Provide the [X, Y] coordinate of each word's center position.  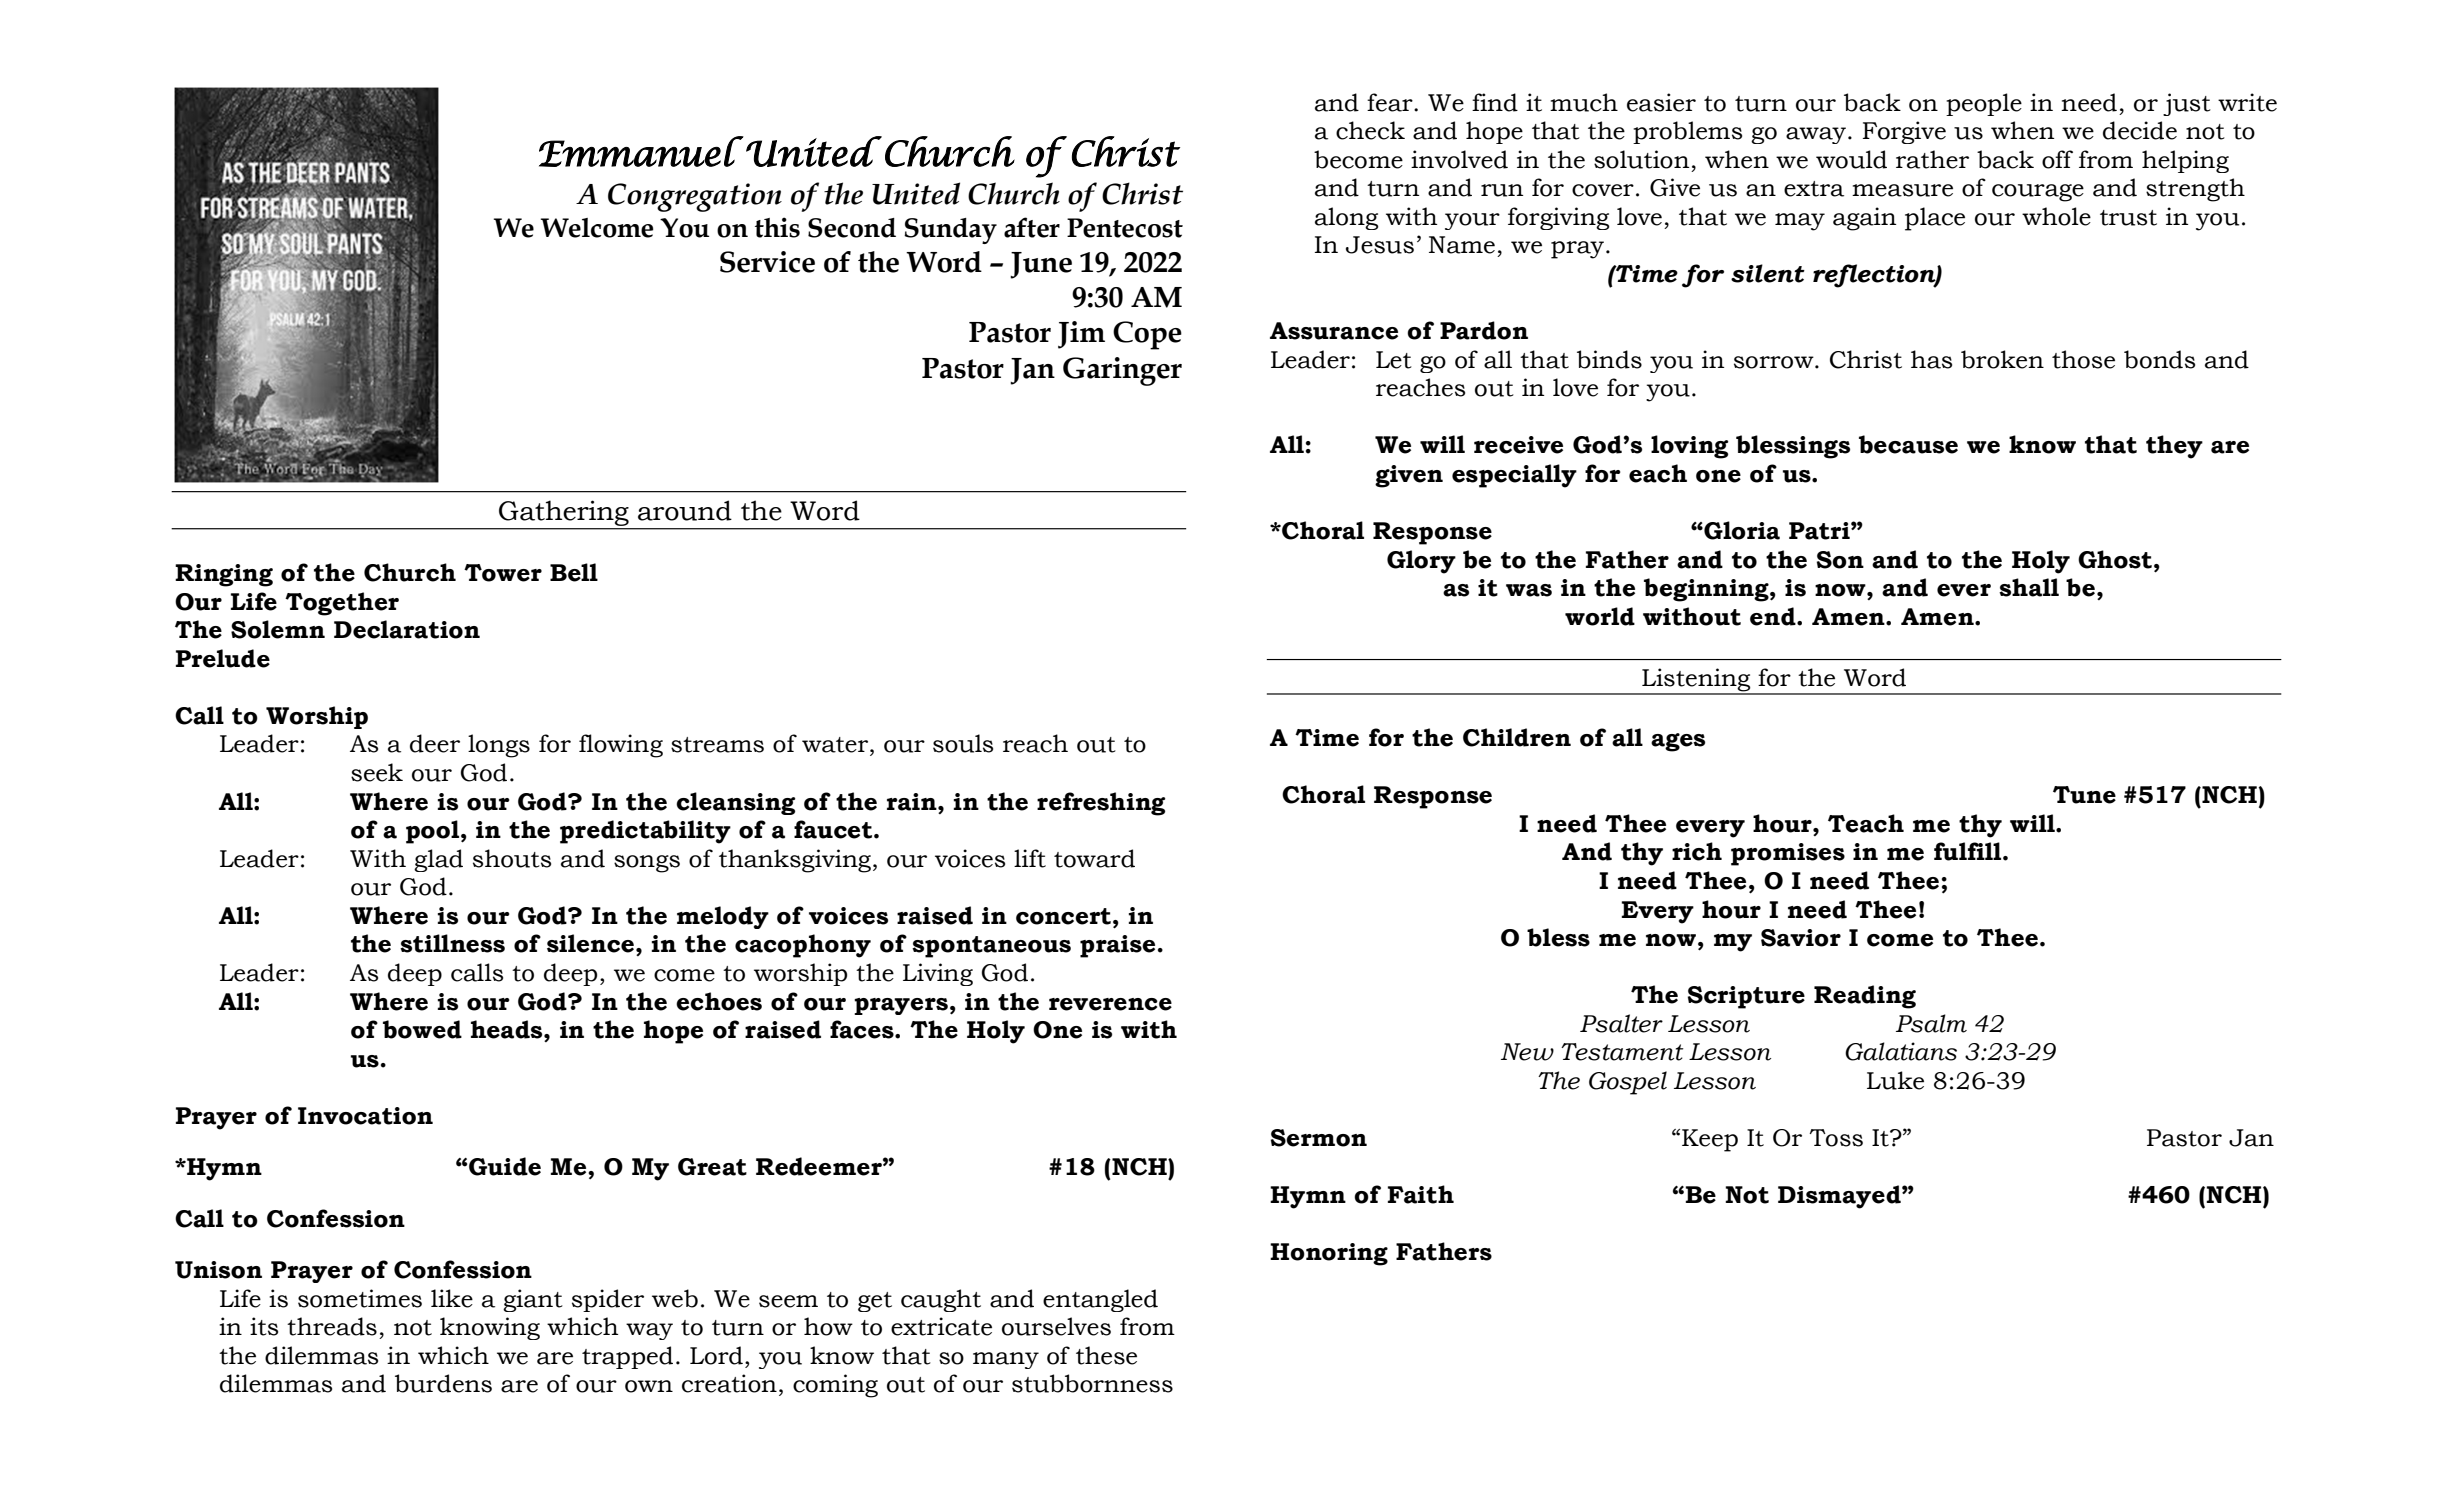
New [1527, 1052]
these [1106, 1355]
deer [435, 743]
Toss [1836, 1138]
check [1370, 130]
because [1908, 444]
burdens [443, 1383]
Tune [2084, 795]
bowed [422, 1029]
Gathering [564, 513]
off [2057, 159]
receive [1518, 445]
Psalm [1931, 1023]
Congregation [695, 197]
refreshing [1101, 804]
